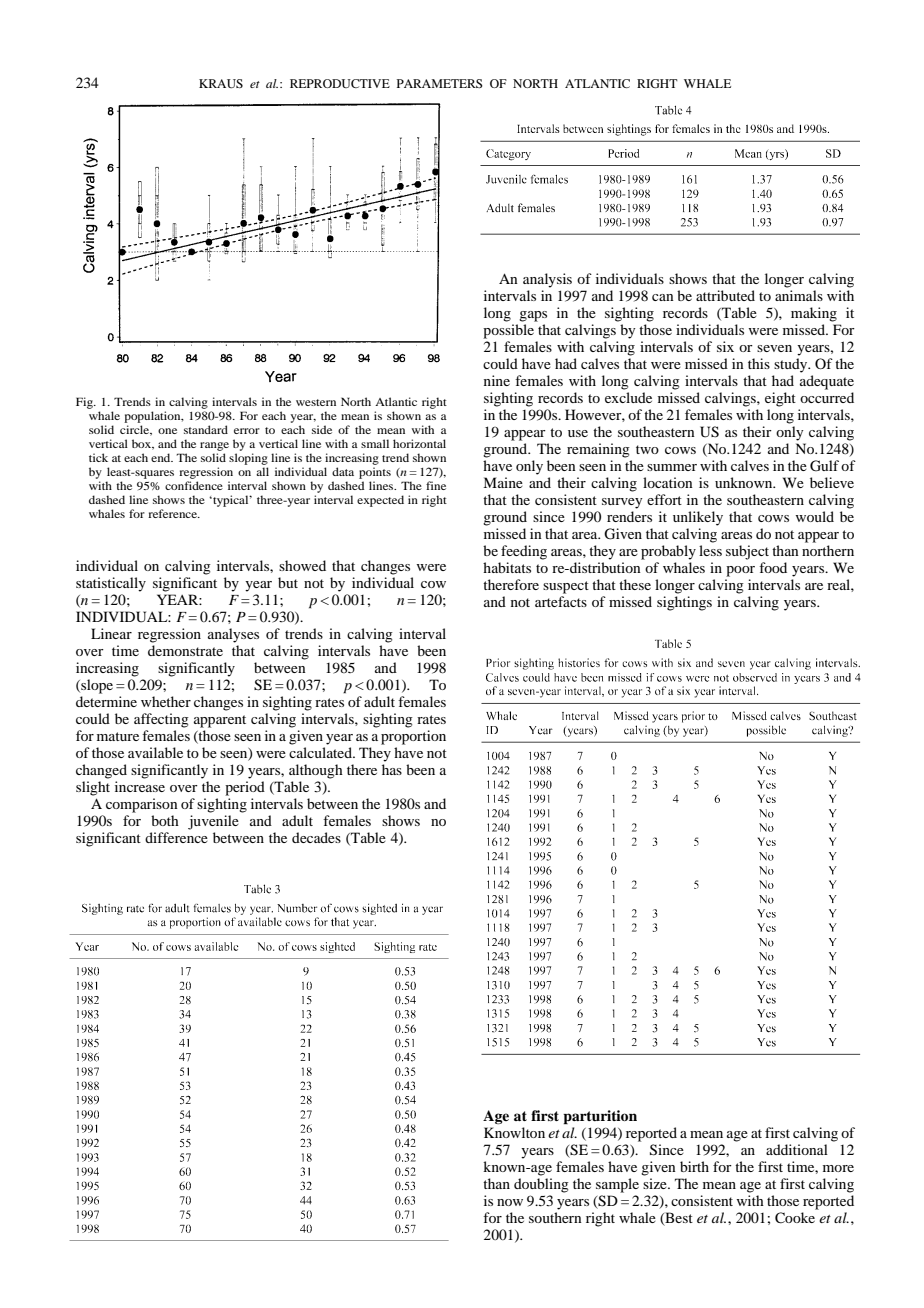 The width and height of the screenshot is (924, 1308). Describe the element at coordinates (185, 650) in the screenshot. I see `demonstrate` at that location.
